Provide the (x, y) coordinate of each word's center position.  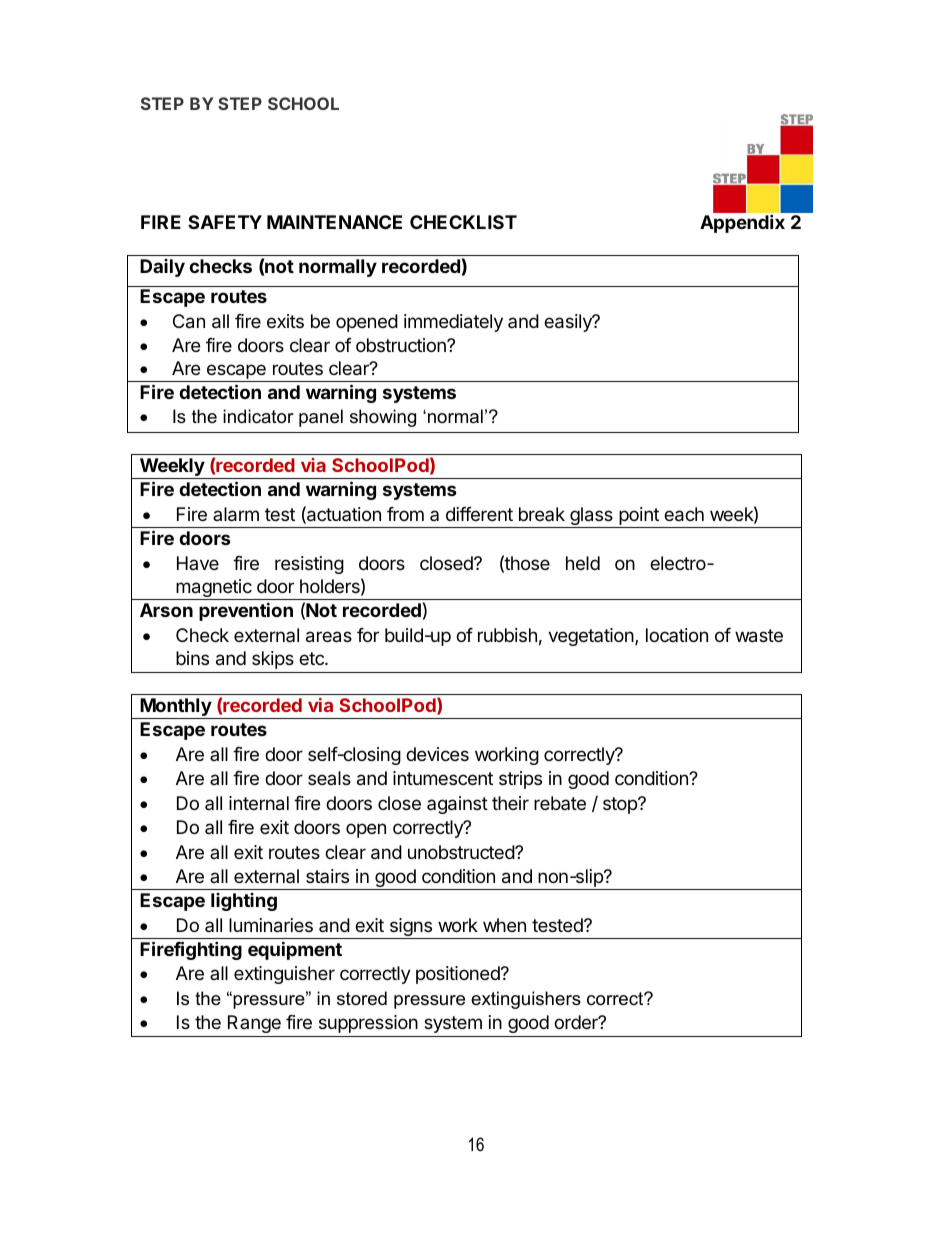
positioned (459, 975)
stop (621, 805)
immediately (453, 323)
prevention (246, 611)
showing (383, 418)
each (684, 514)
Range (254, 1024)
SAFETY (225, 222)
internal (259, 803)
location (677, 635)
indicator (258, 416)
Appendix (742, 223)
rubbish (507, 635)
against (457, 805)
